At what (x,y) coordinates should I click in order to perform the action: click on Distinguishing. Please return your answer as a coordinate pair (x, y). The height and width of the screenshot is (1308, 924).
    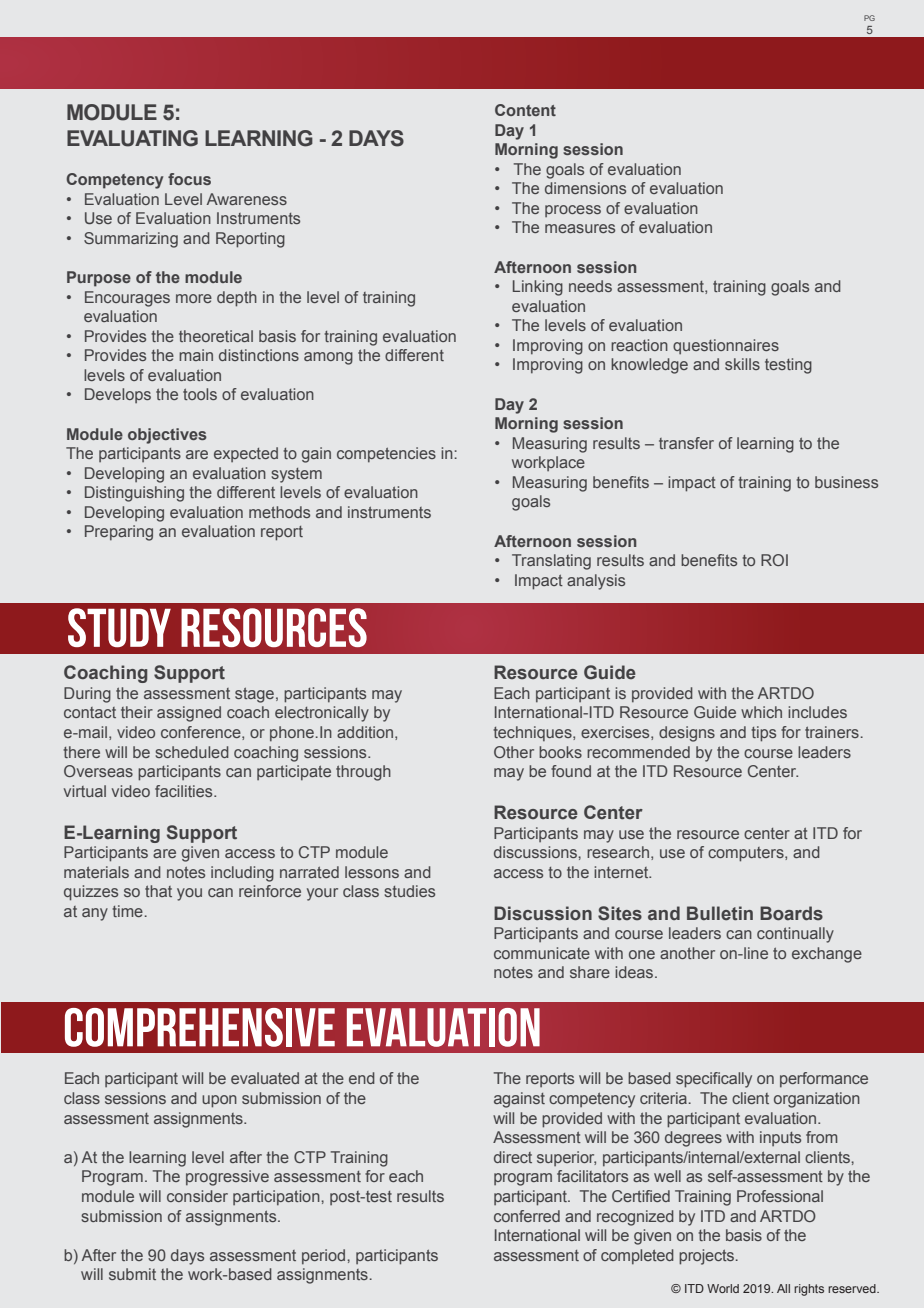
    Looking at the image, I should click on (134, 494).
